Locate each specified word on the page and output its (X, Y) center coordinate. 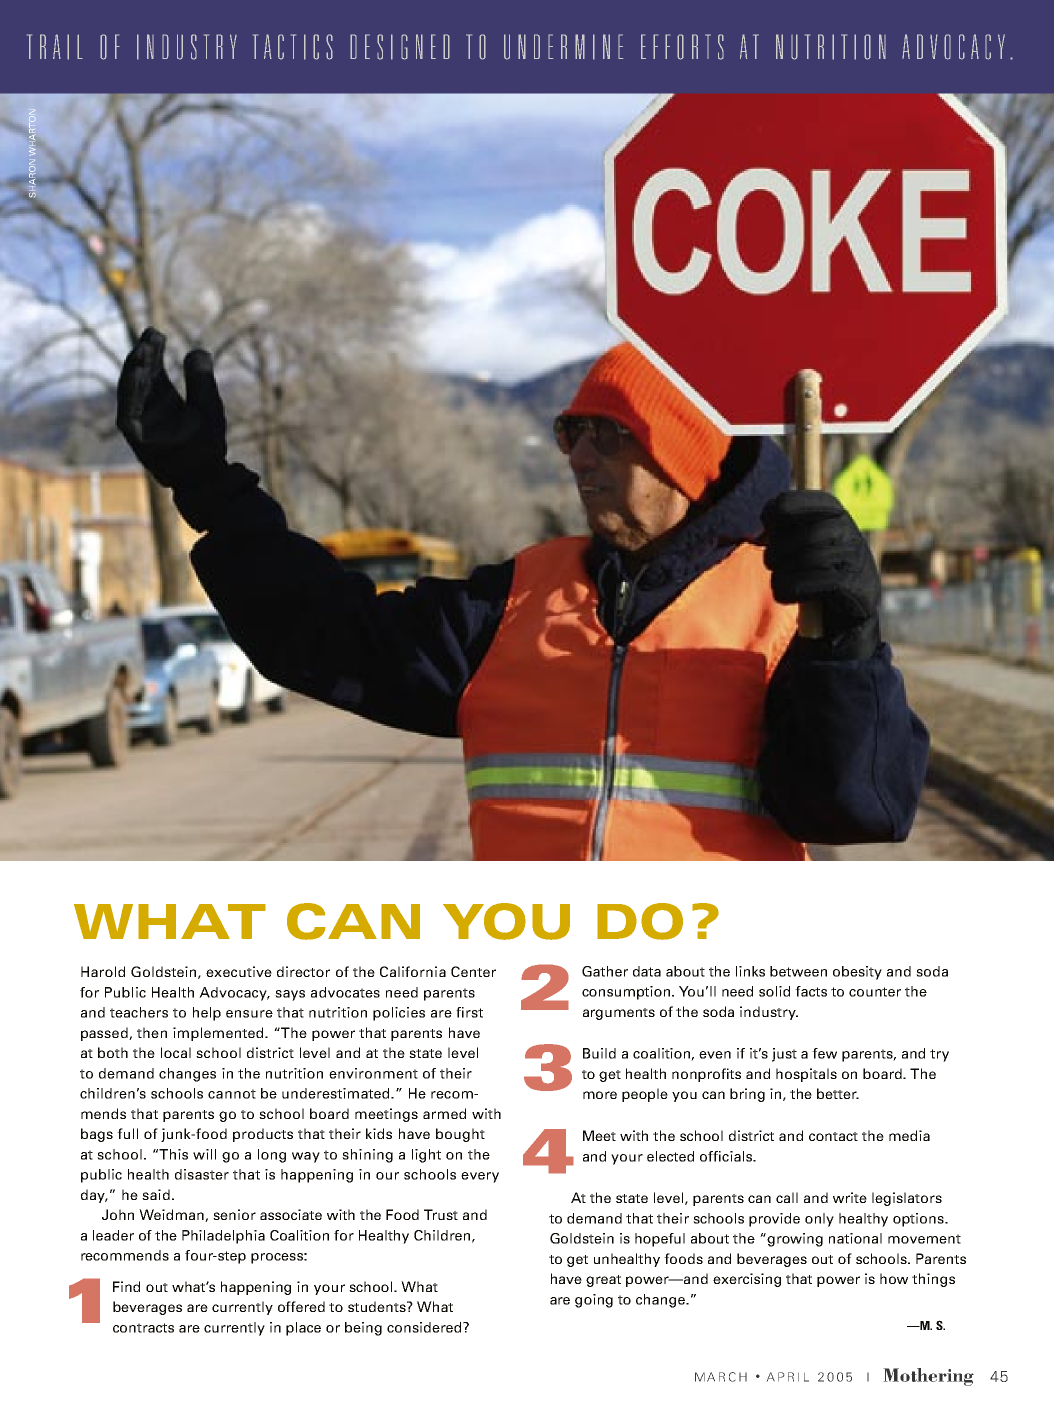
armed (444, 1113)
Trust (441, 1214)
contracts (143, 1328)
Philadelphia (223, 1237)
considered (425, 1327)
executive (239, 971)
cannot (232, 1094)
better (838, 1093)
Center (473, 971)
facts (811, 991)
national (855, 1238)
